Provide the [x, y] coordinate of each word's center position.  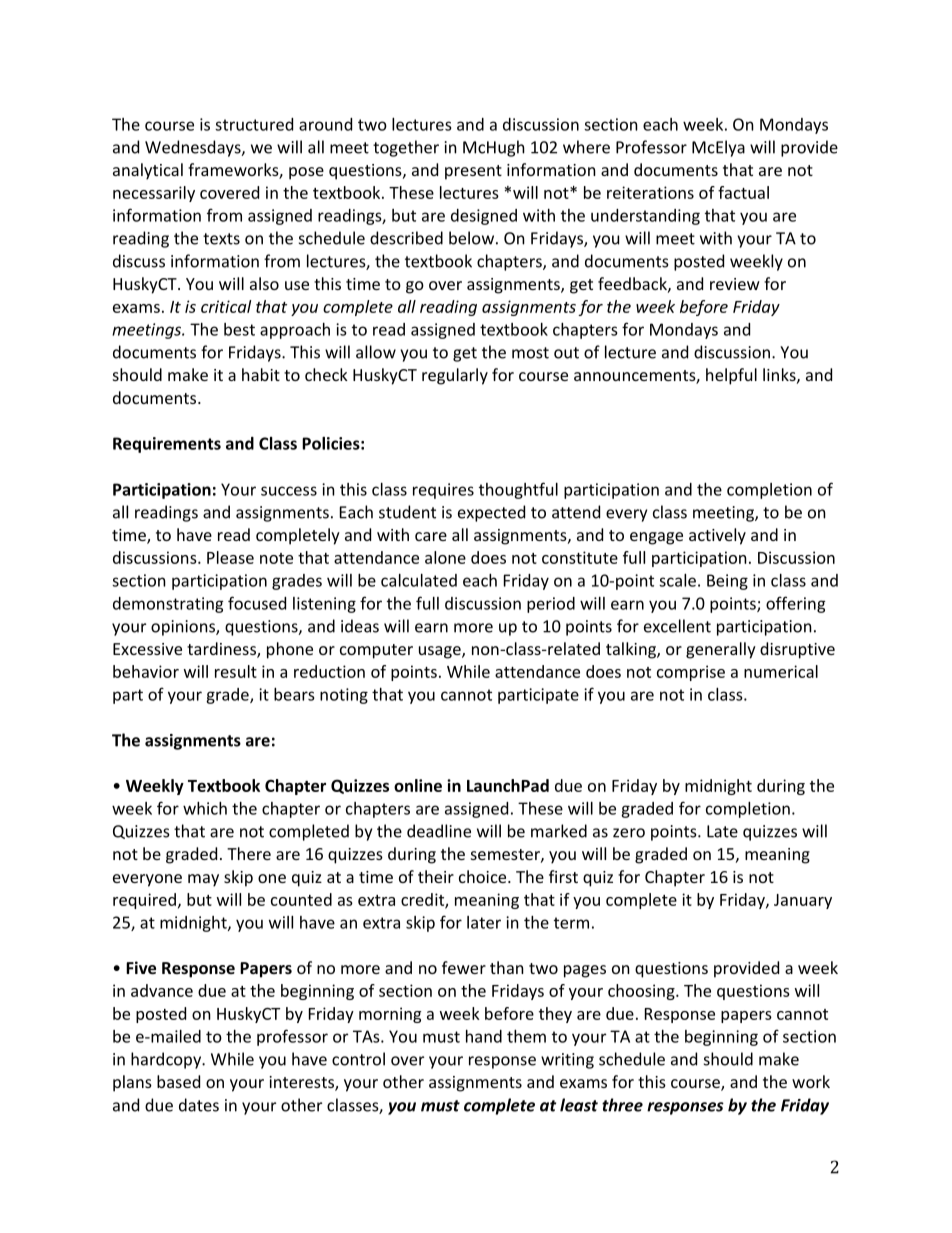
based [178, 1081]
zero [629, 833]
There [249, 853]
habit [261, 374]
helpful [731, 376]
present [473, 172]
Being [727, 582]
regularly [455, 376]
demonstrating [168, 605]
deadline [439, 831]
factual [743, 192]
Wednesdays [194, 148]
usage [441, 652]
